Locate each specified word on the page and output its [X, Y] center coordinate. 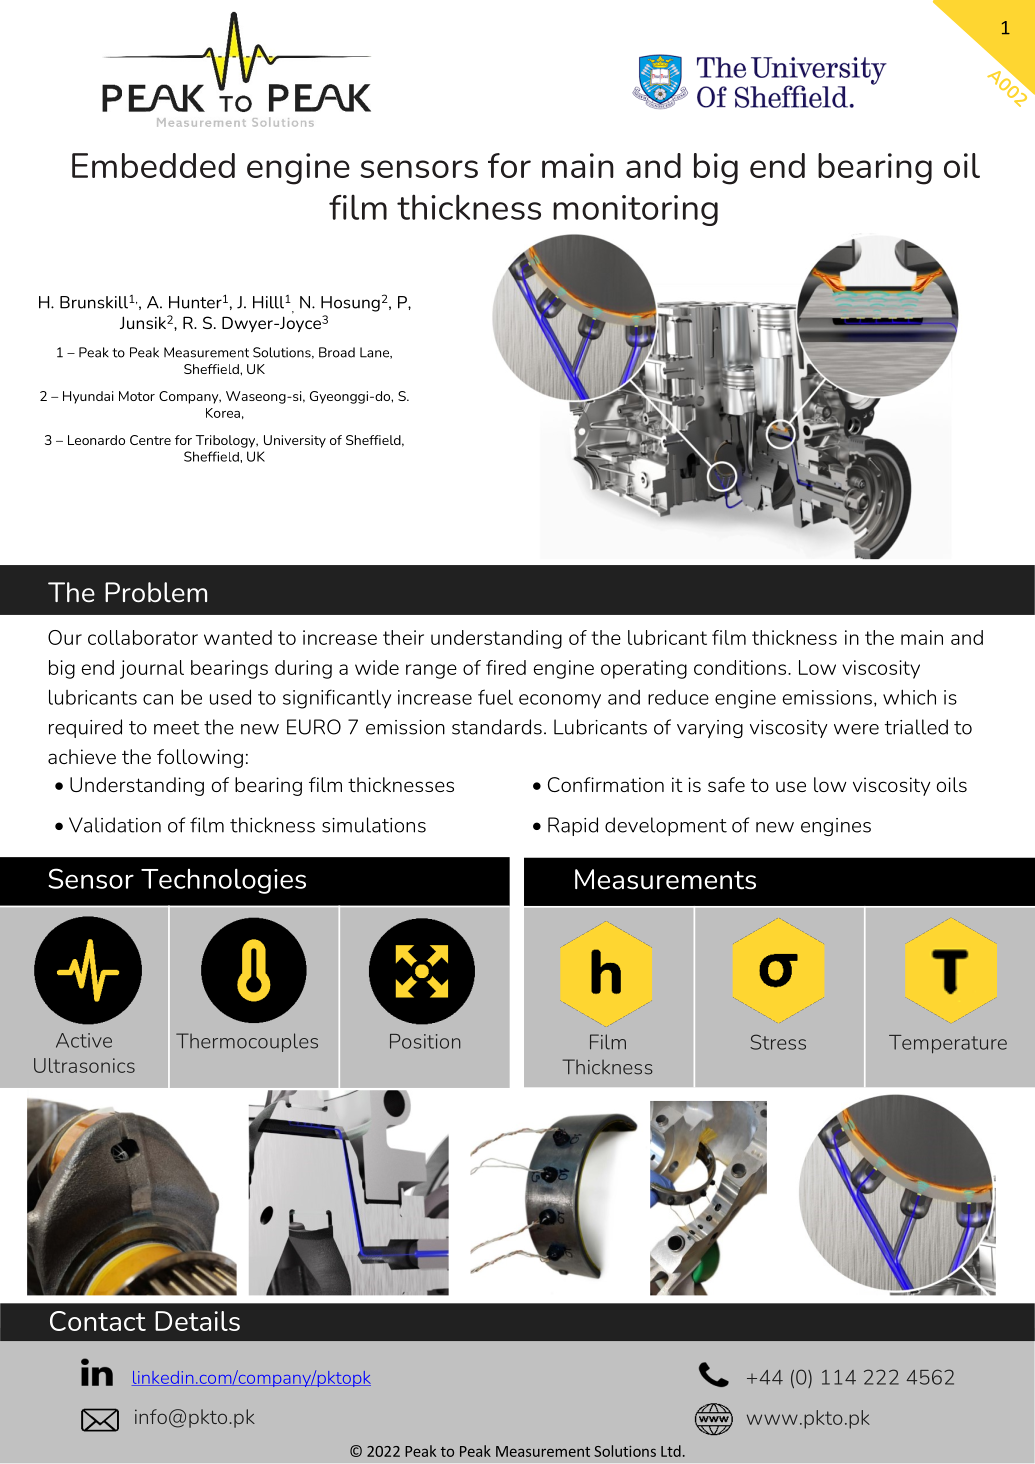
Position [425, 1041]
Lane [375, 353]
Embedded [153, 165]
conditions [741, 667]
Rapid [573, 826]
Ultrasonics [84, 1065]
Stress [778, 1042]
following [200, 758]
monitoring [635, 210]
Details [197, 1321]
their [403, 637]
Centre [150, 440]
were [856, 729]
